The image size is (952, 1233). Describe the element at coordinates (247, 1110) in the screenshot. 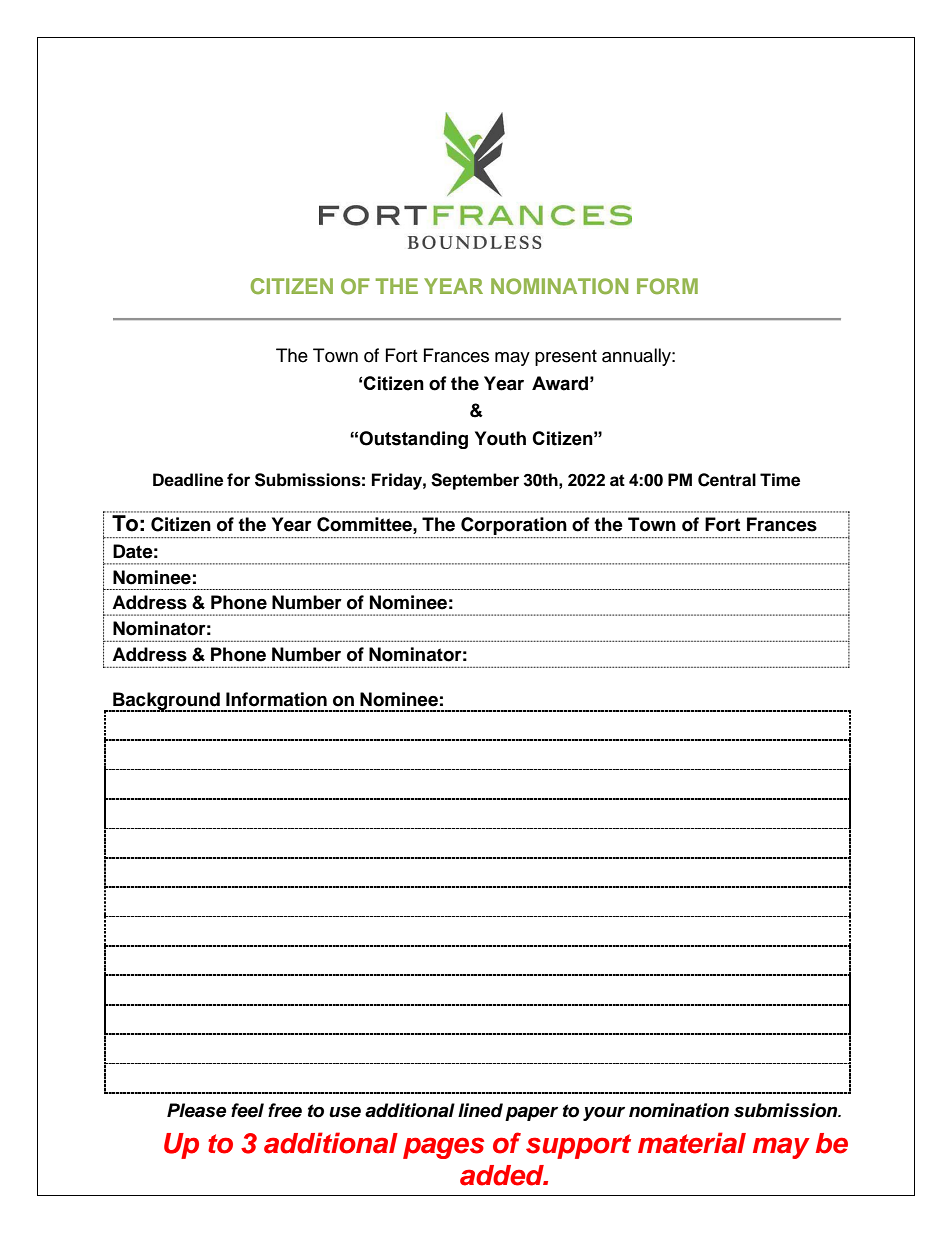

I see `feel` at that location.
